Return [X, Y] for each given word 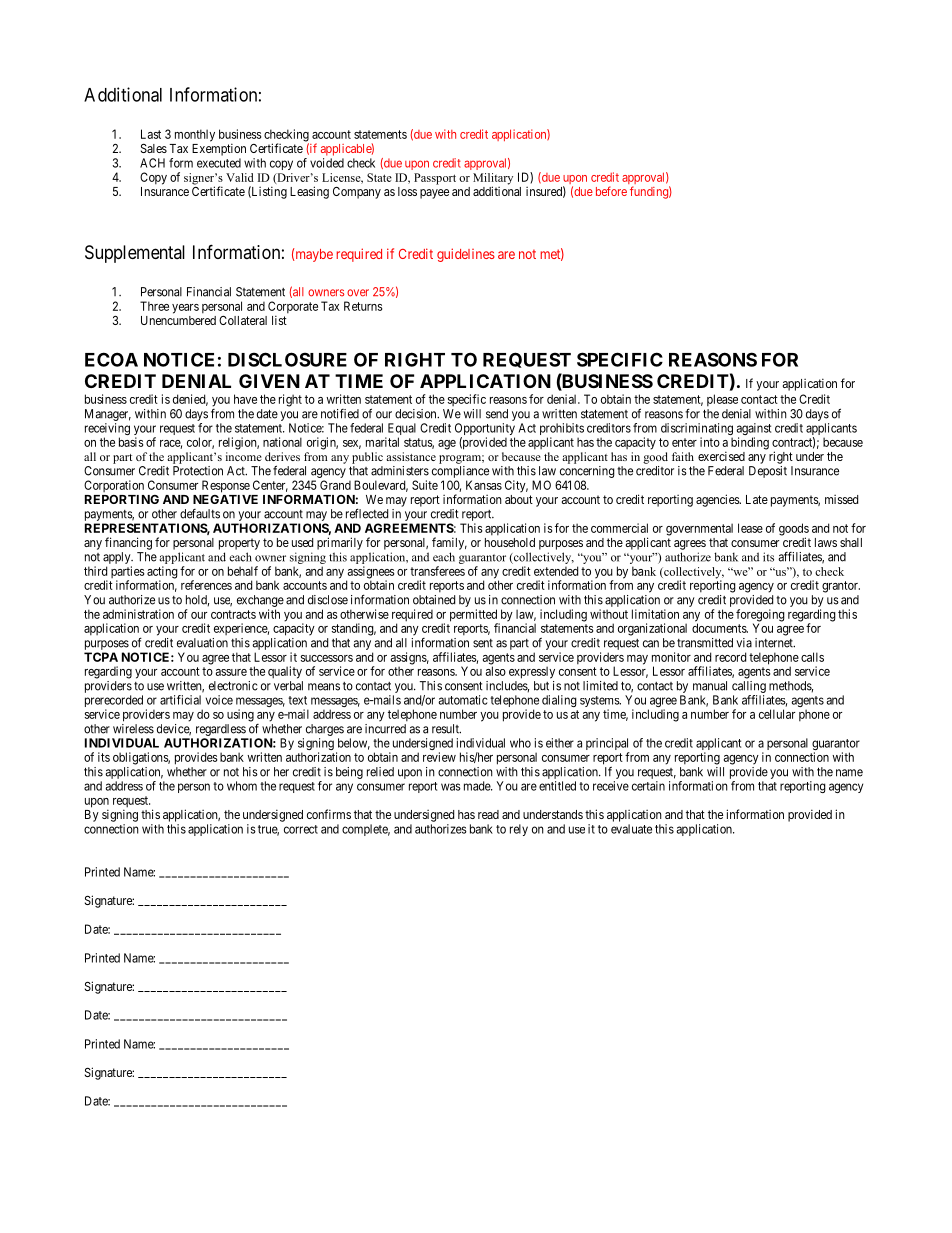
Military [493, 180]
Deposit [768, 472]
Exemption [219, 149]
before [611, 191]
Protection [198, 471]
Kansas [484, 485]
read [488, 814]
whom [242, 786]
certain [648, 786]
